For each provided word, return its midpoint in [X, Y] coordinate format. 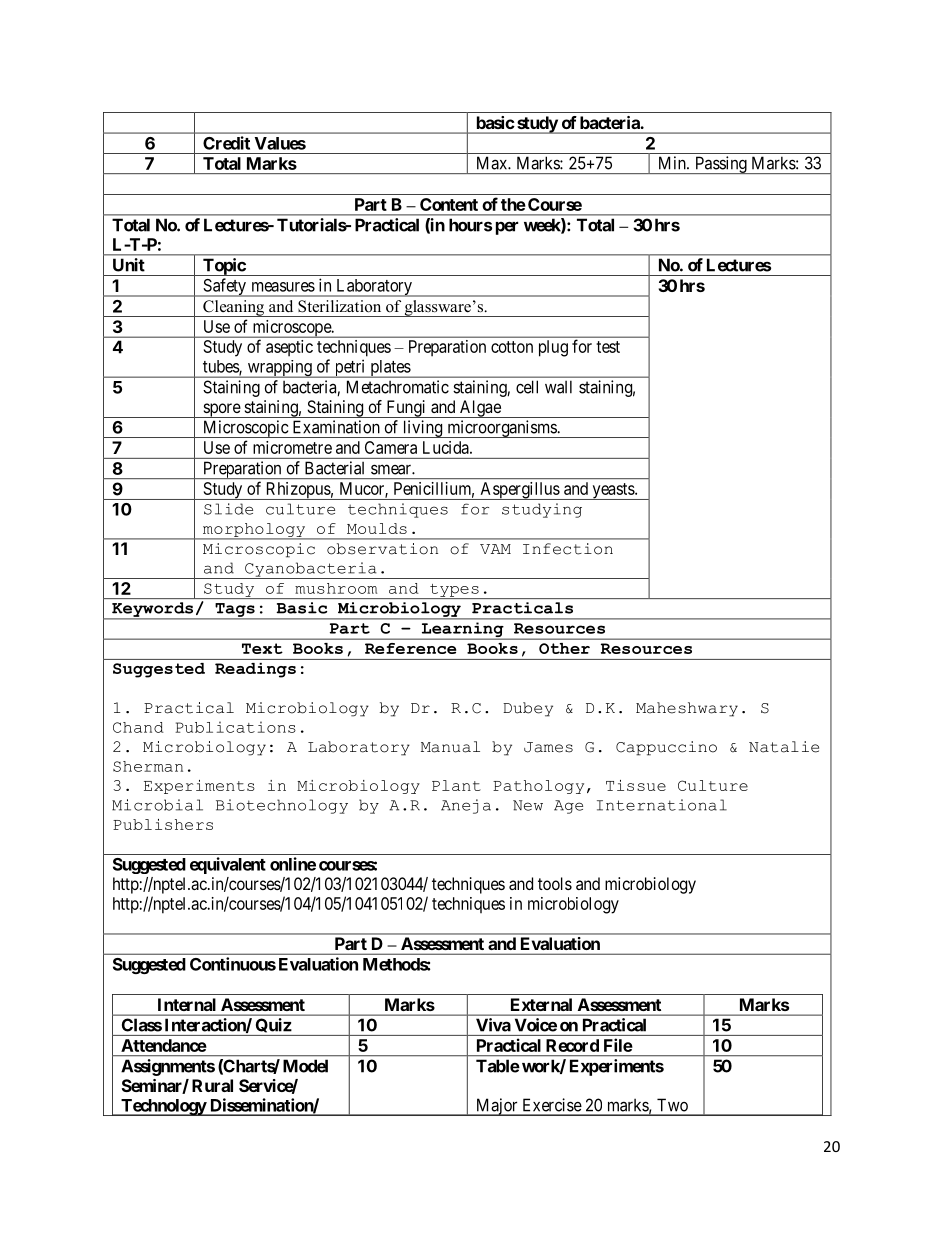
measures [283, 287]
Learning [462, 631]
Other [564, 648]
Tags [235, 611]
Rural [212, 1085]
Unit [129, 265]
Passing [720, 165]
